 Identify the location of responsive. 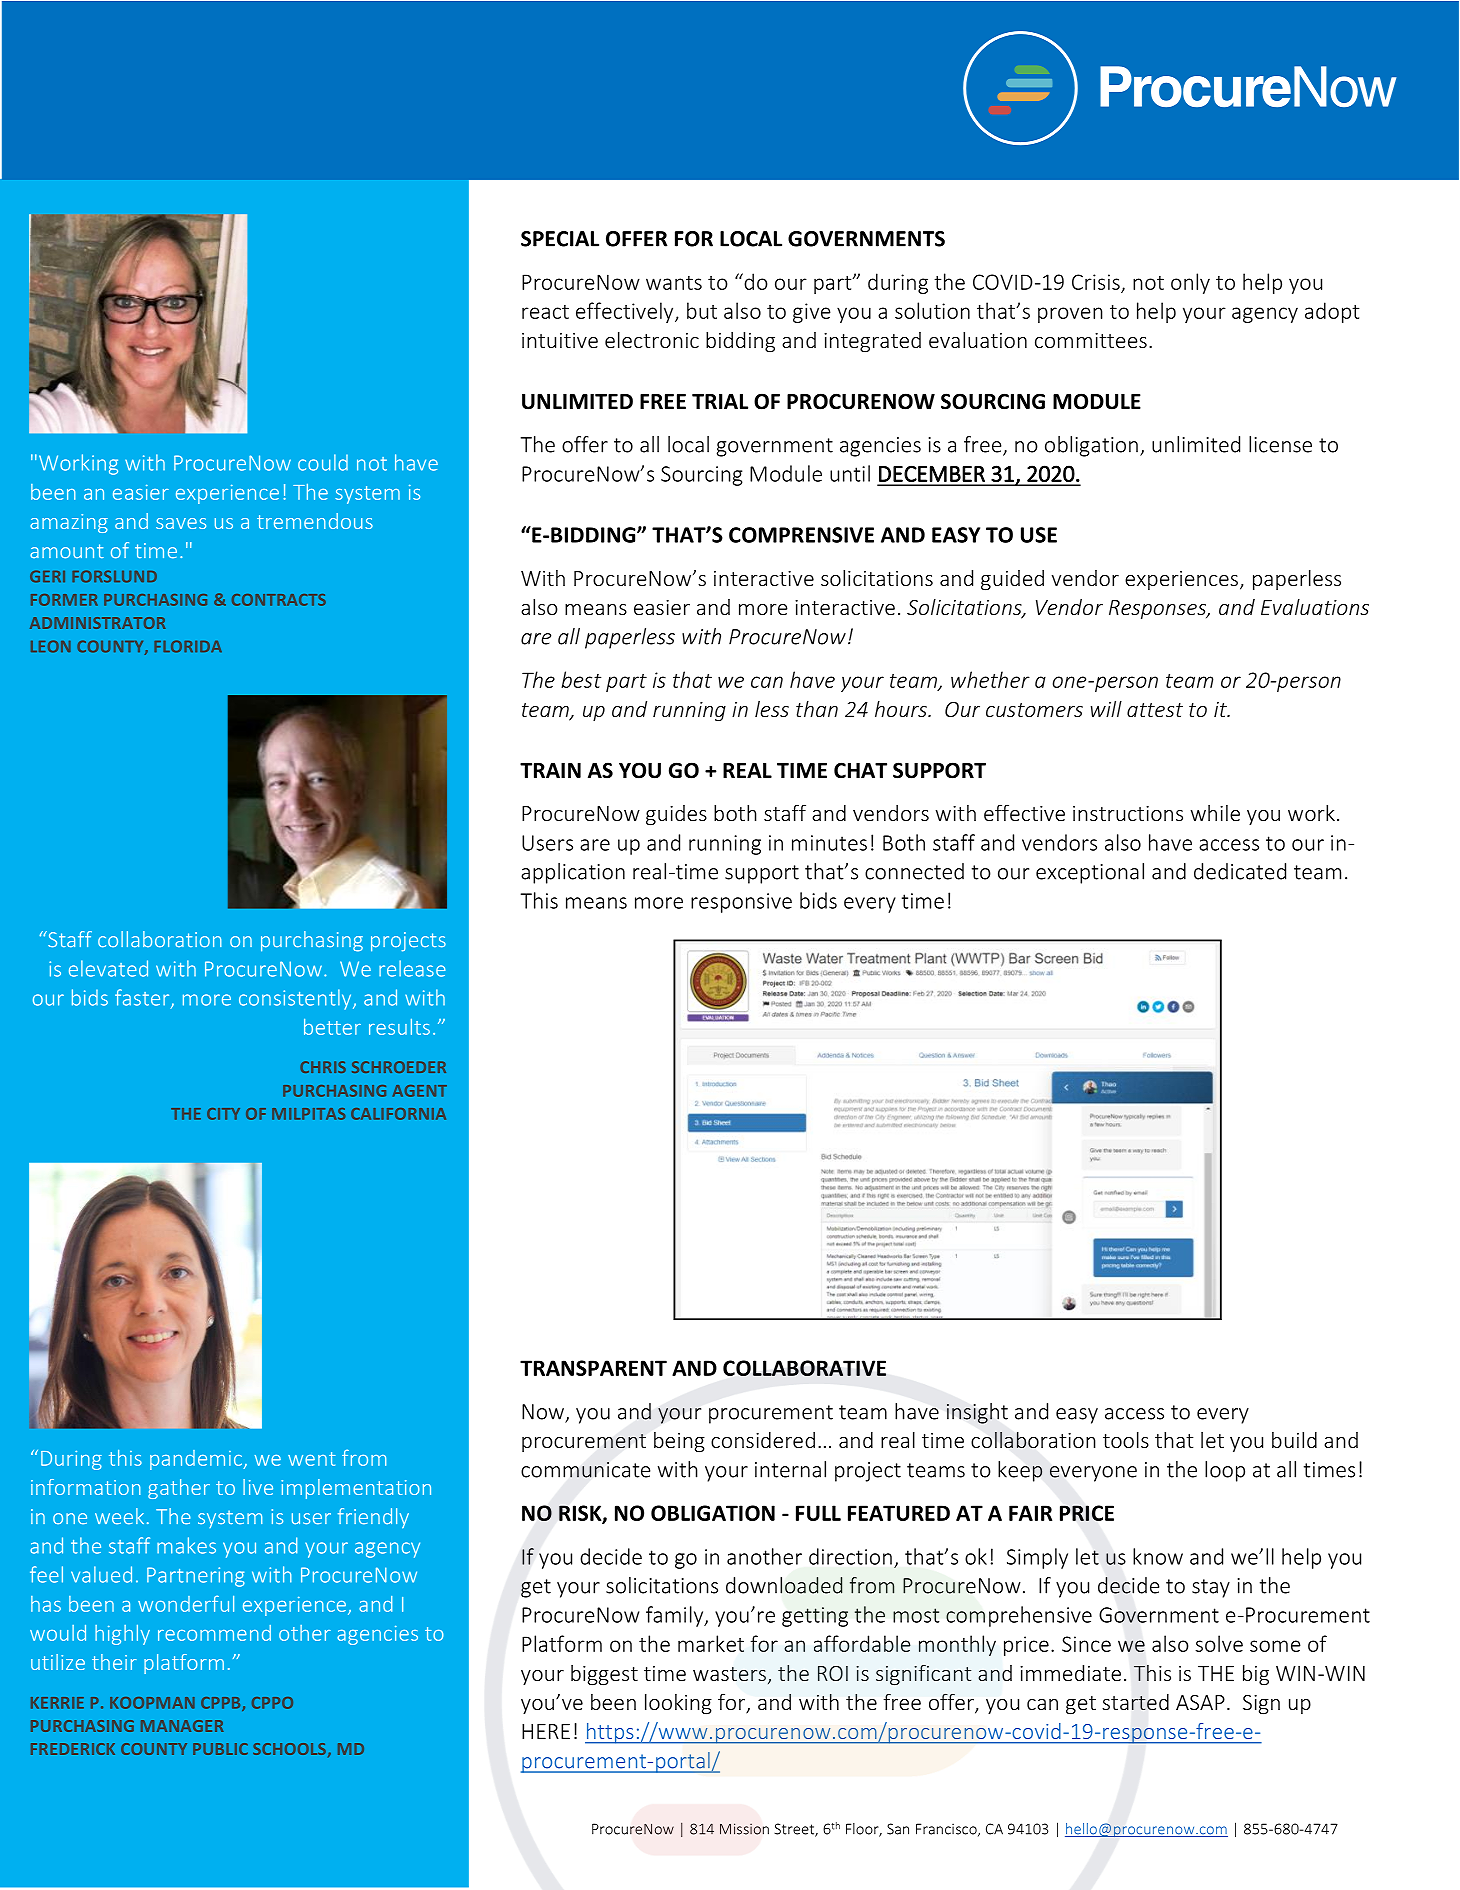
(741, 903).
